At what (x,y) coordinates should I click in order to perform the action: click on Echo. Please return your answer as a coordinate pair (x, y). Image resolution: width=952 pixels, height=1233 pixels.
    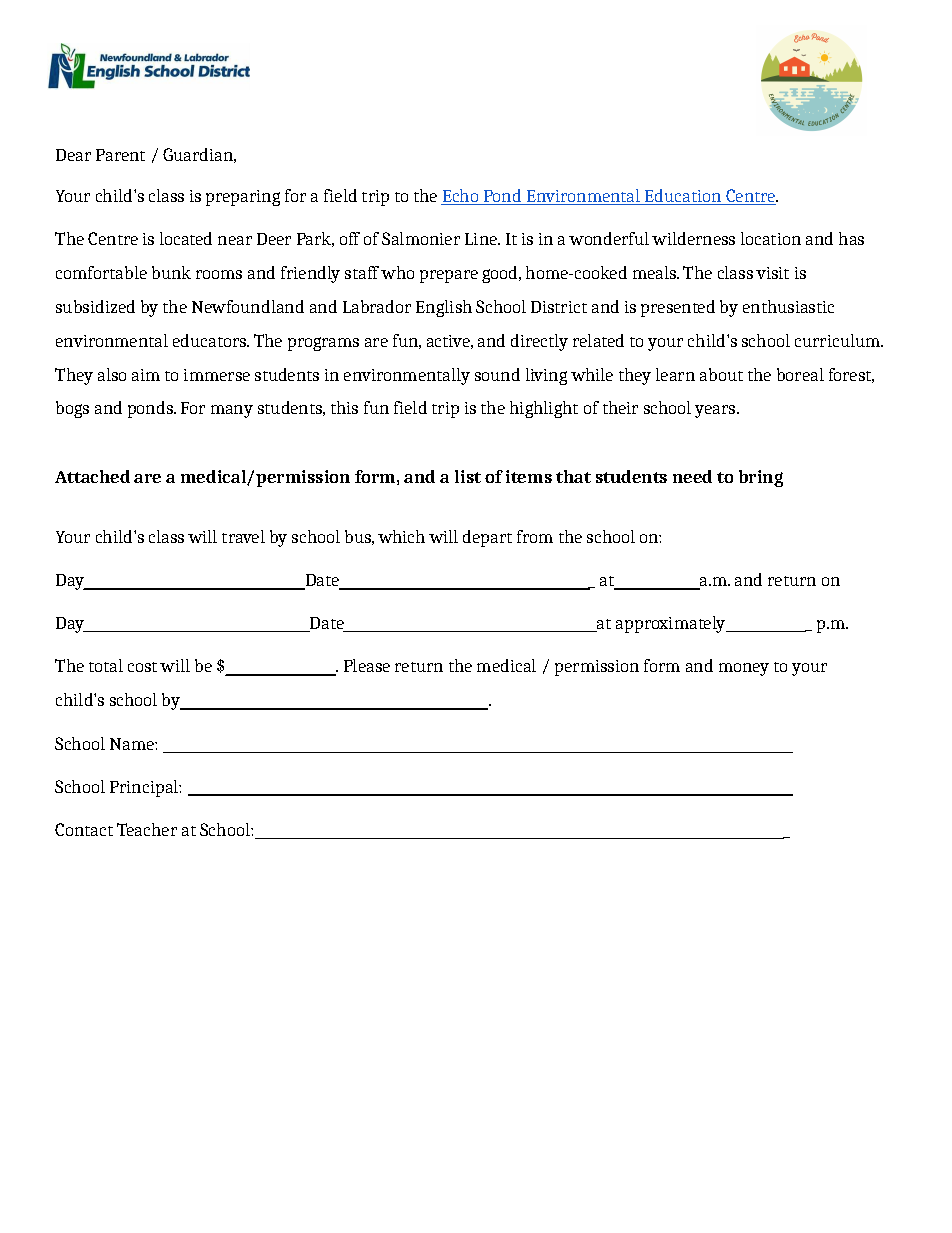
    Looking at the image, I should click on (461, 197).
